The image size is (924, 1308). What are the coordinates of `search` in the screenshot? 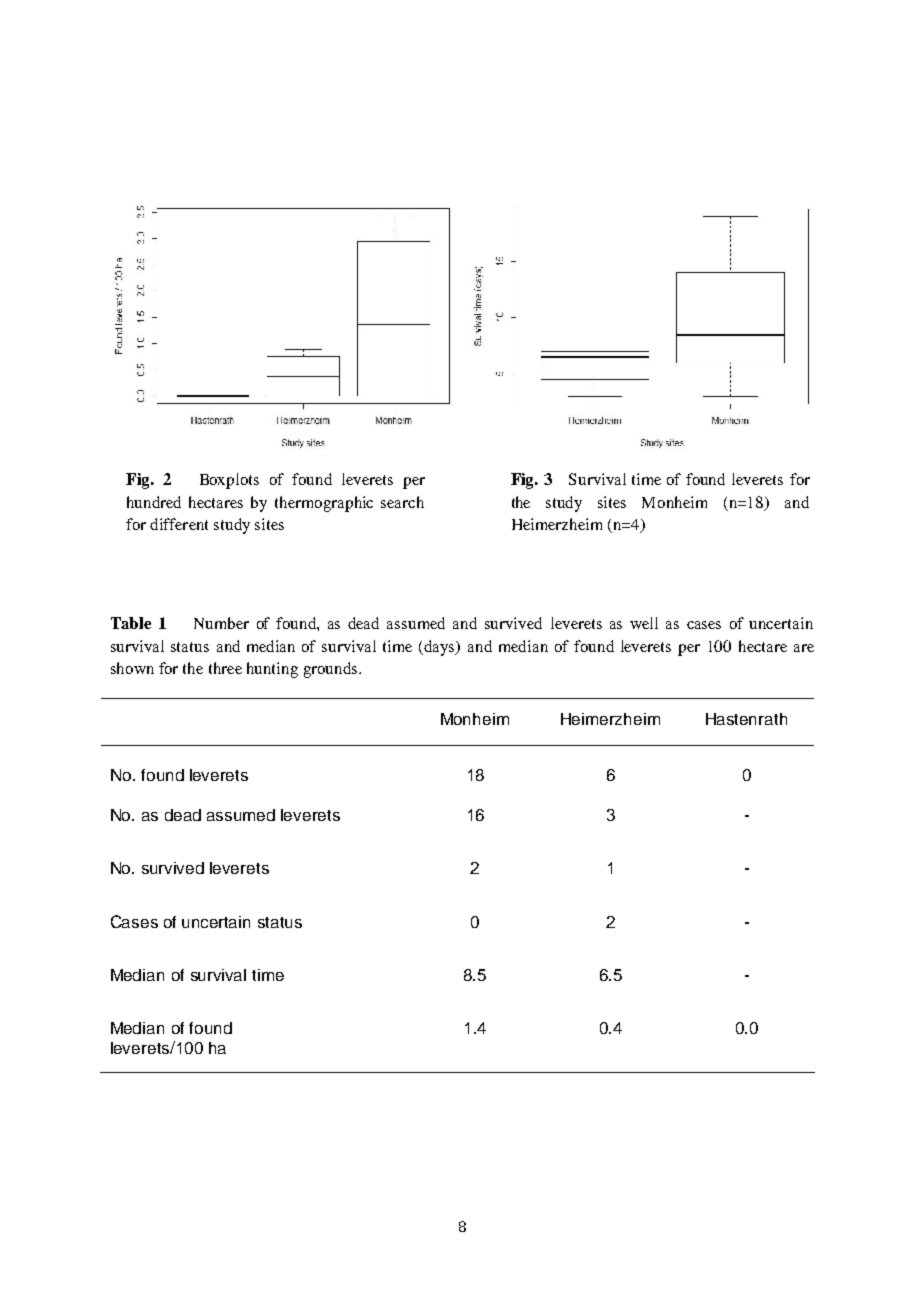 It's located at (402, 502).
